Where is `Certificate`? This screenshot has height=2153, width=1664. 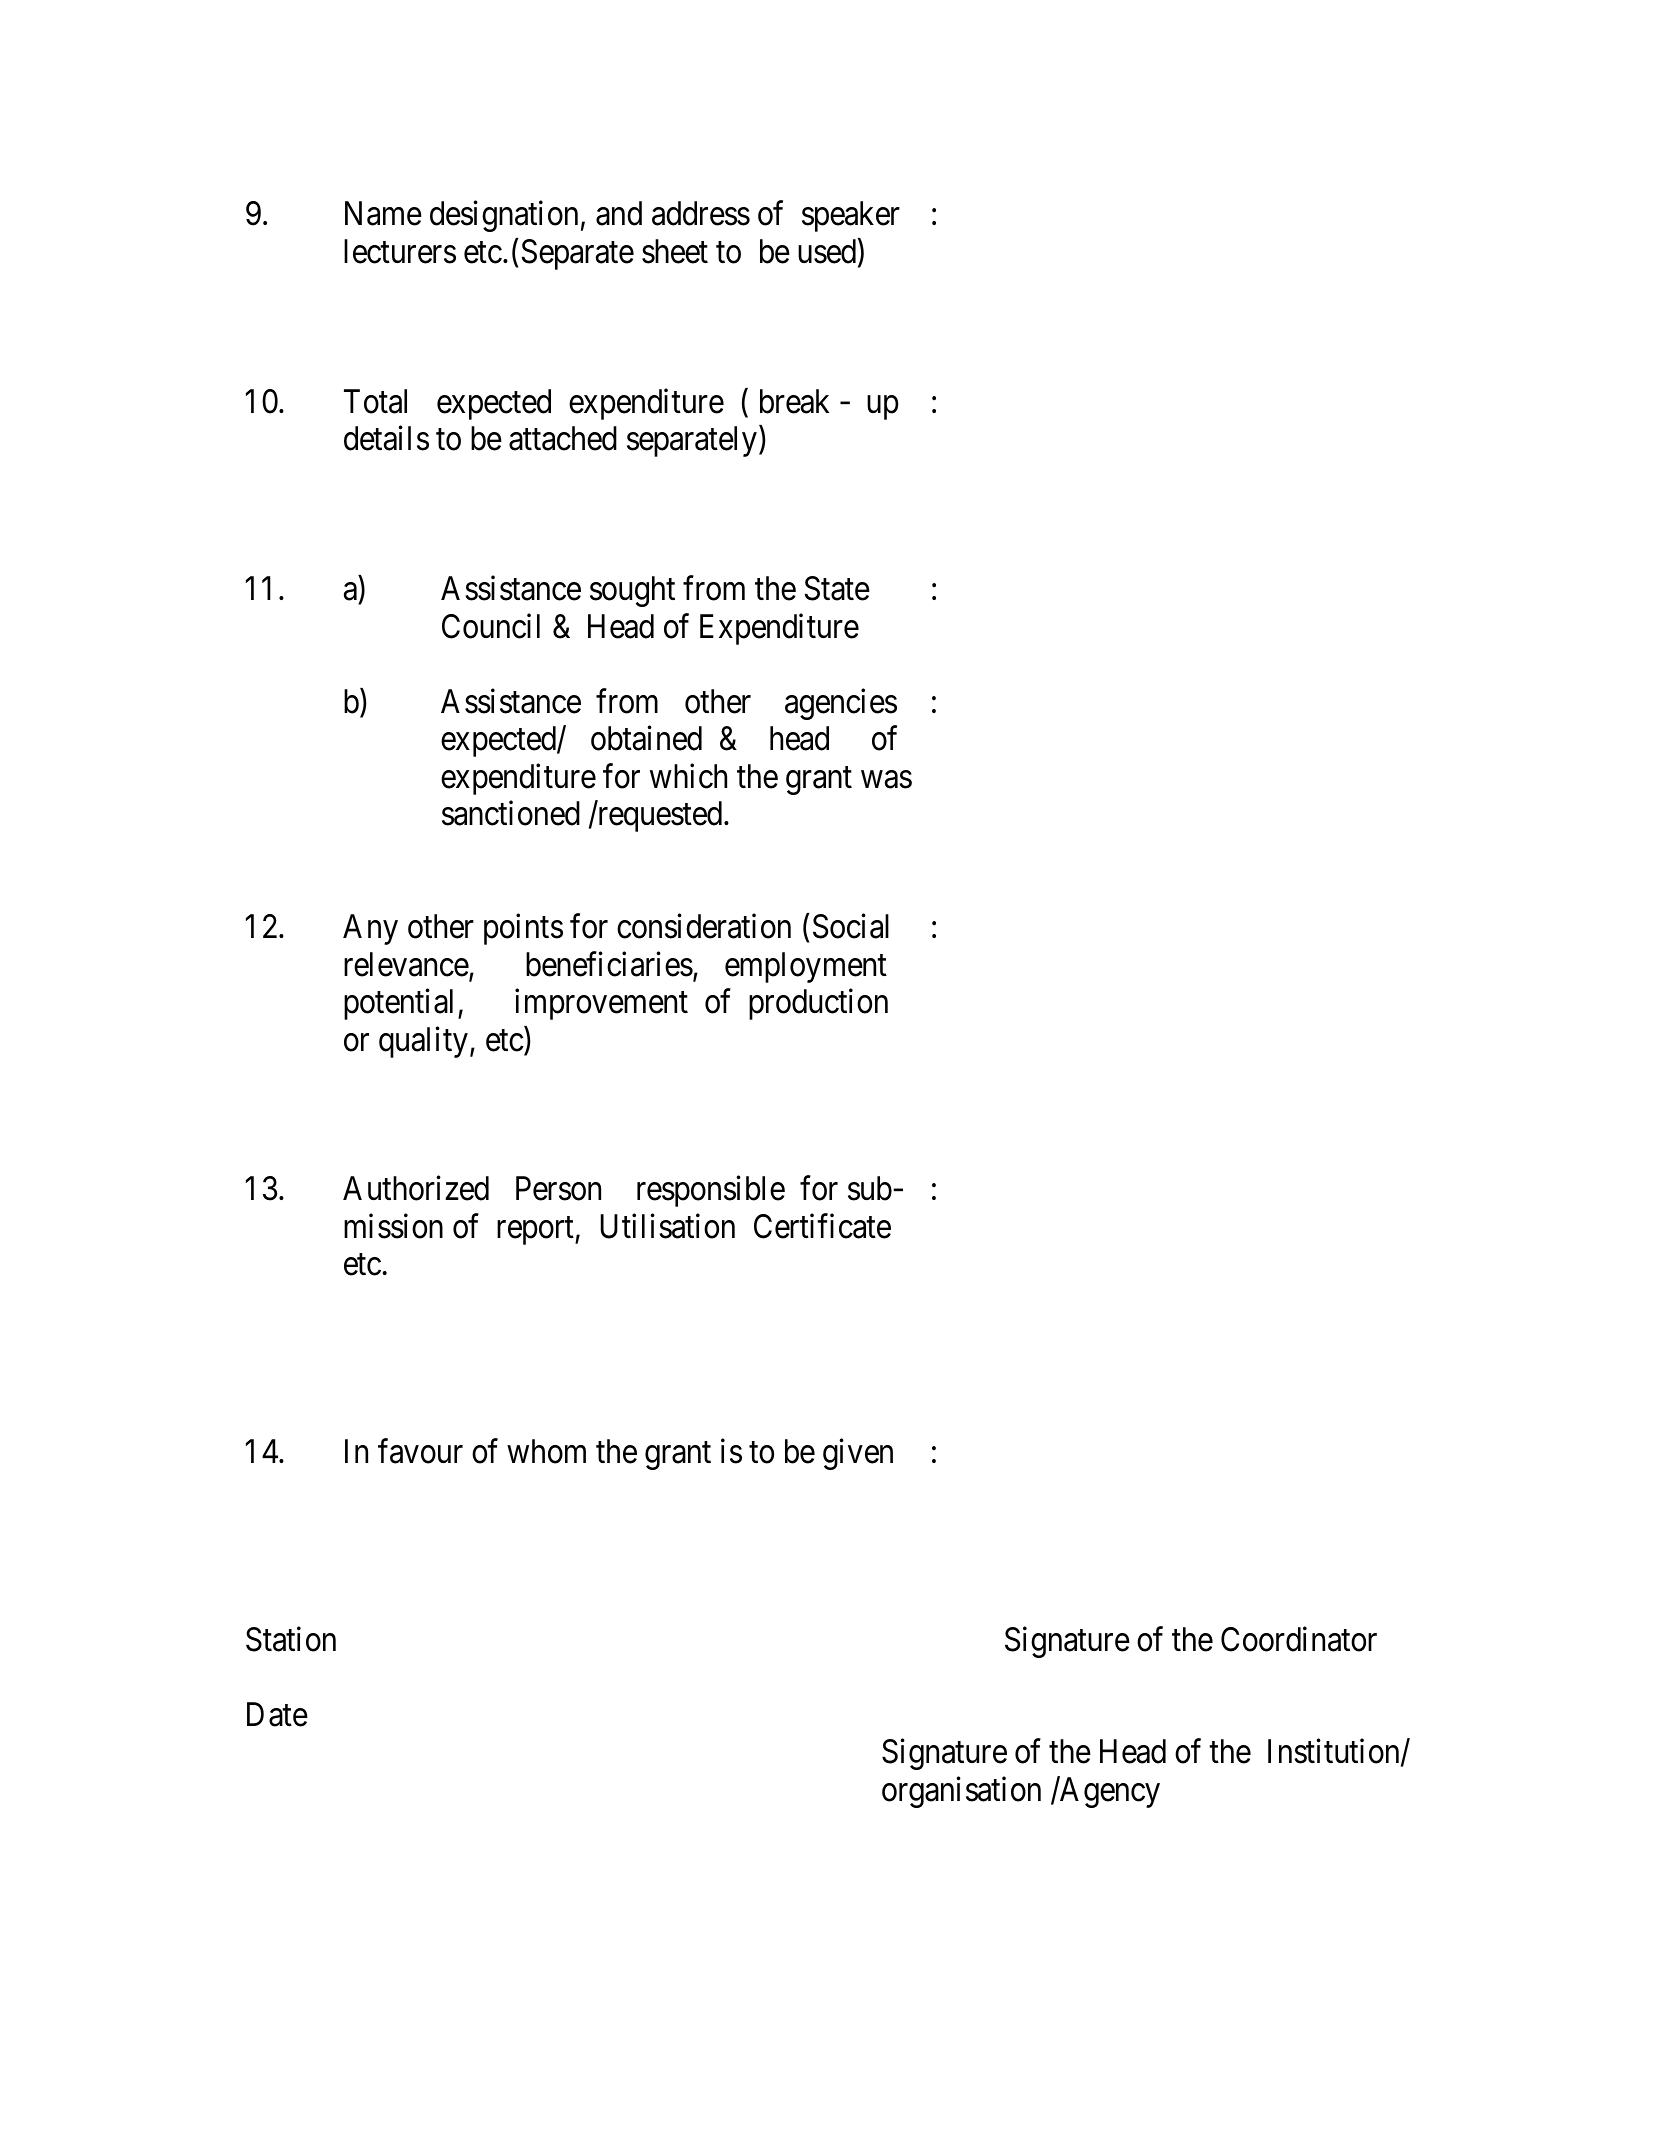
Certificate is located at coordinates (822, 1226).
